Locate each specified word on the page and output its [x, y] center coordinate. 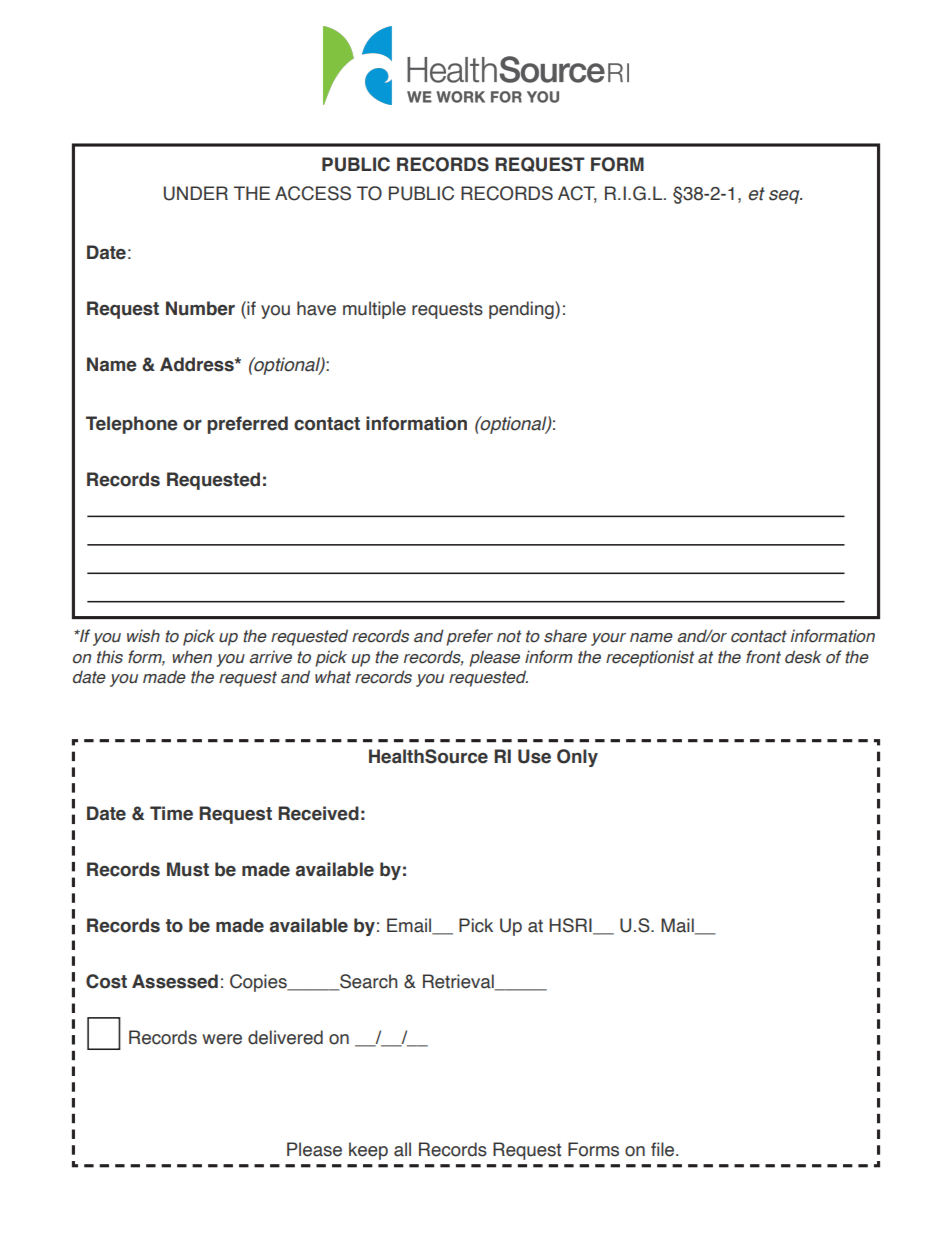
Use [534, 756]
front [763, 657]
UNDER [196, 193]
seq [785, 197]
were [222, 1039]
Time [171, 813]
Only [577, 758]
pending [522, 310]
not [509, 636]
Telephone [132, 425]
